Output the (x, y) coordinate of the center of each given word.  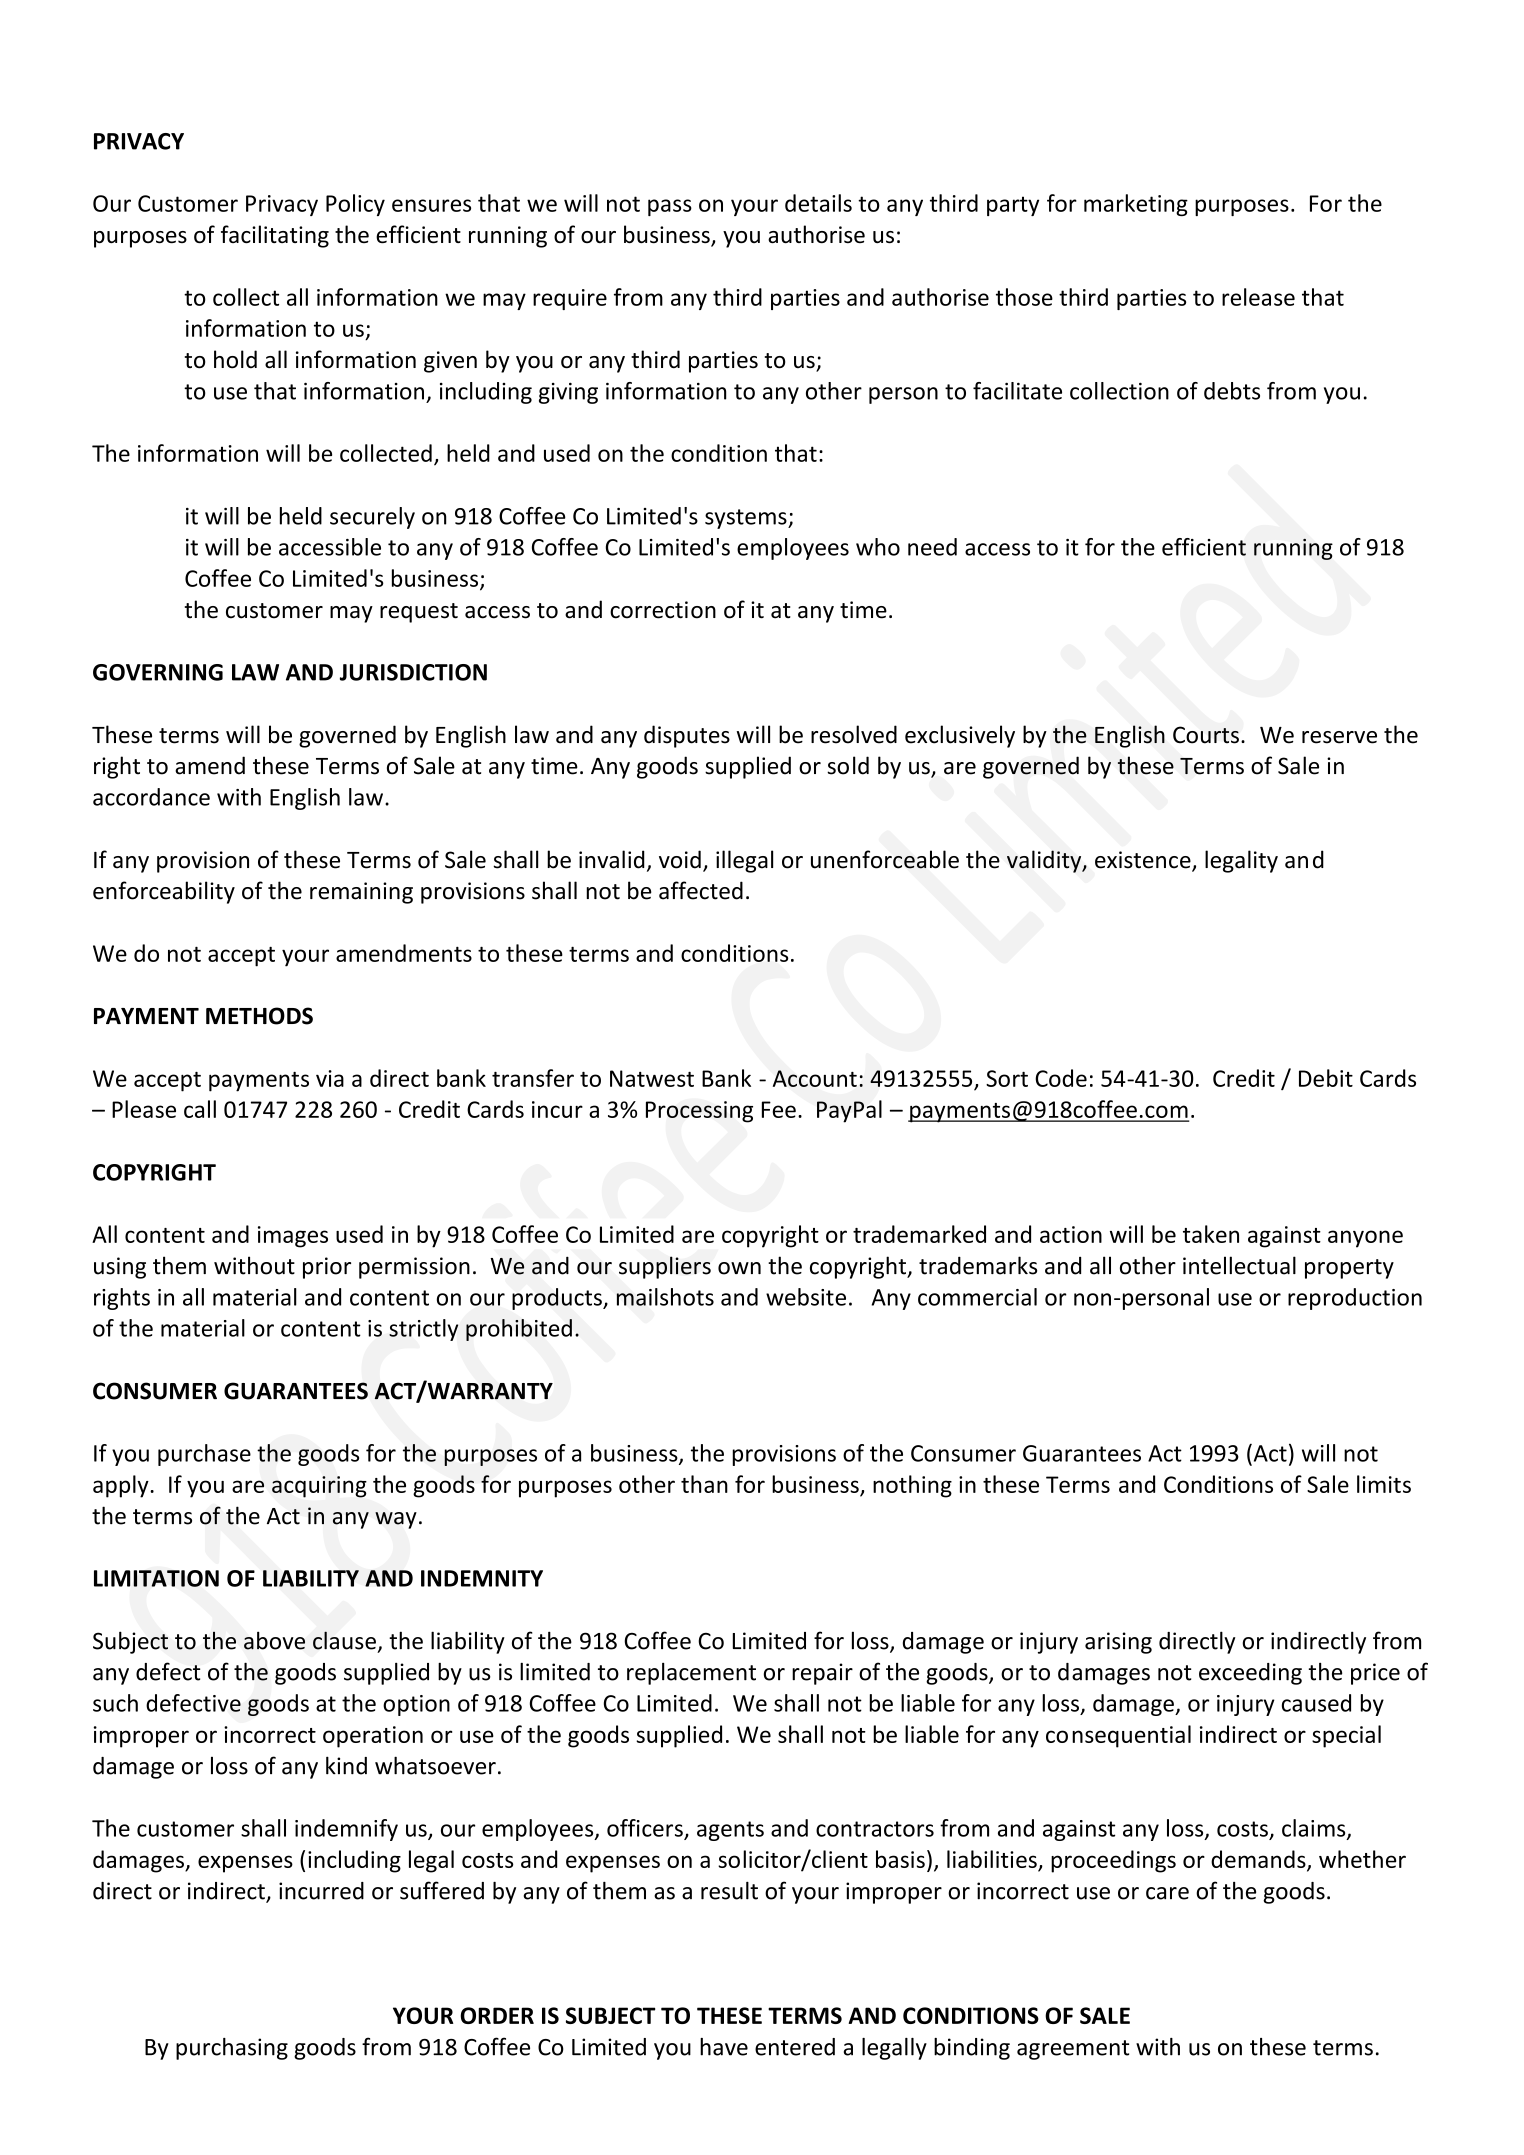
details (818, 203)
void (680, 859)
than (704, 1484)
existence (1144, 861)
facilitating (275, 236)
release (1258, 297)
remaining (361, 893)
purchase (204, 1455)
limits (1384, 1484)
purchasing (232, 2049)
